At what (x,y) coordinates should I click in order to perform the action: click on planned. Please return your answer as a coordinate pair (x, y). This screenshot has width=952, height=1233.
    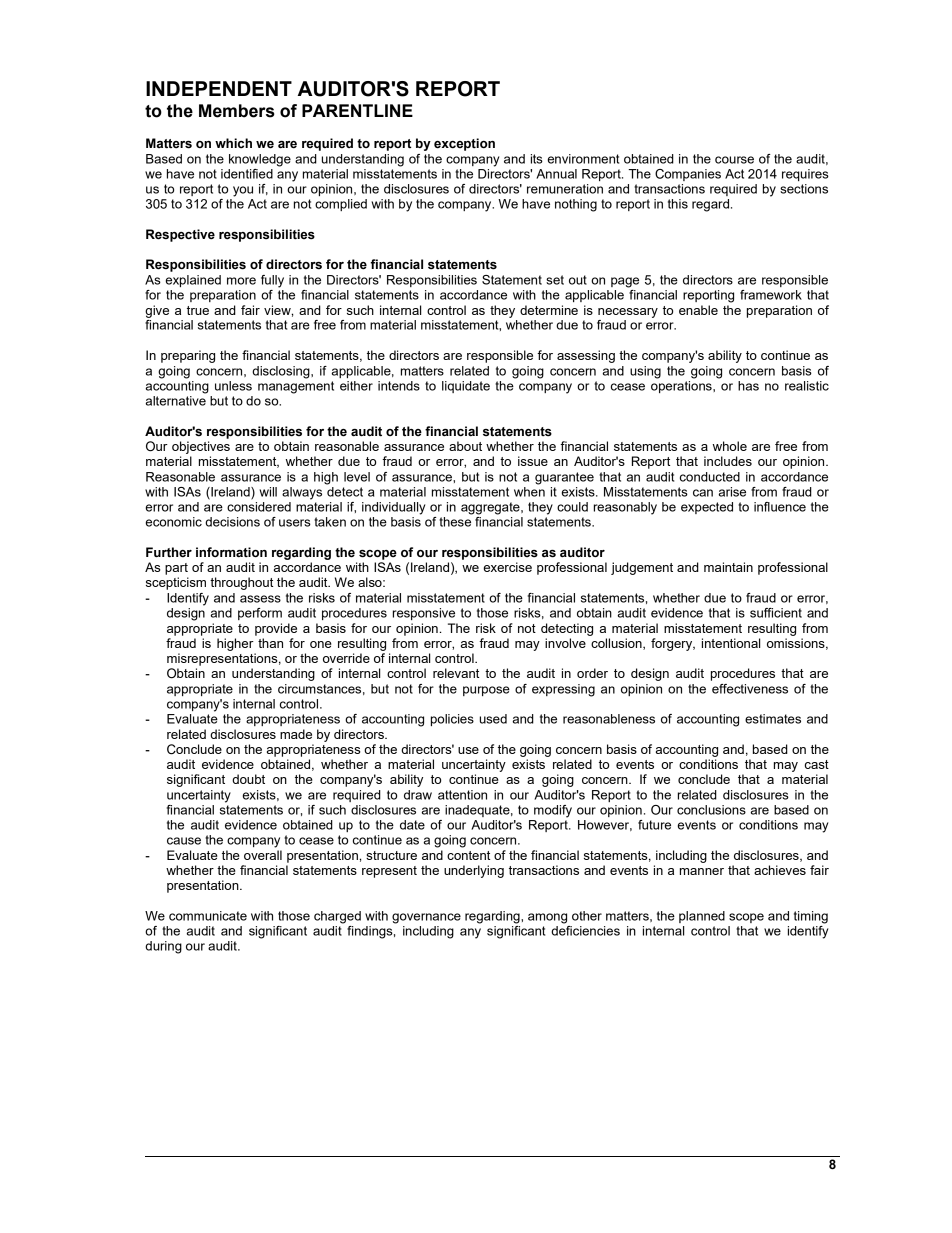
    Looking at the image, I should click on (702, 917).
